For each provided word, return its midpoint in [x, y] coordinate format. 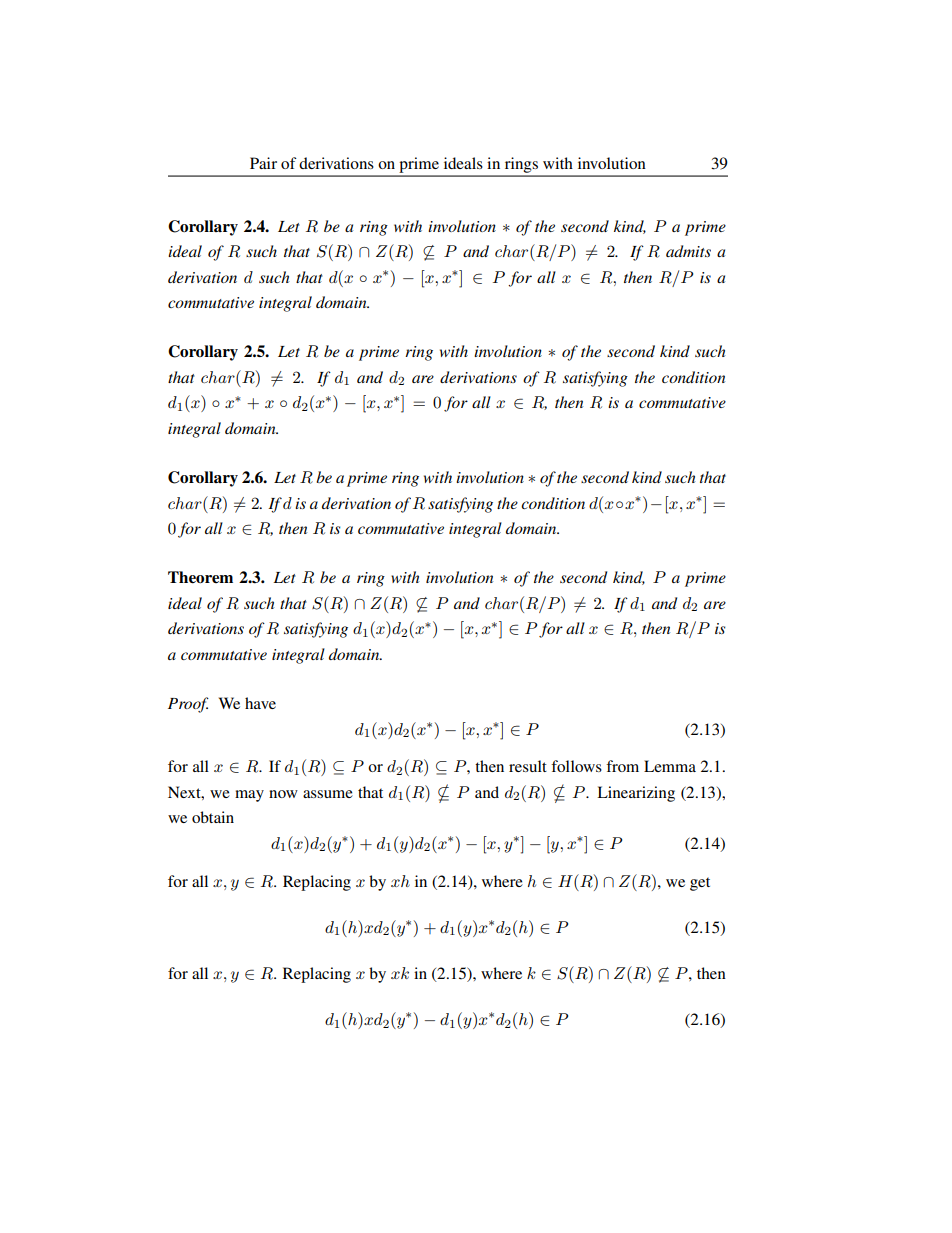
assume [328, 794]
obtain [213, 817]
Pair [263, 163]
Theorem [200, 577]
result [528, 766]
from [622, 766]
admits [688, 251]
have [260, 703]
